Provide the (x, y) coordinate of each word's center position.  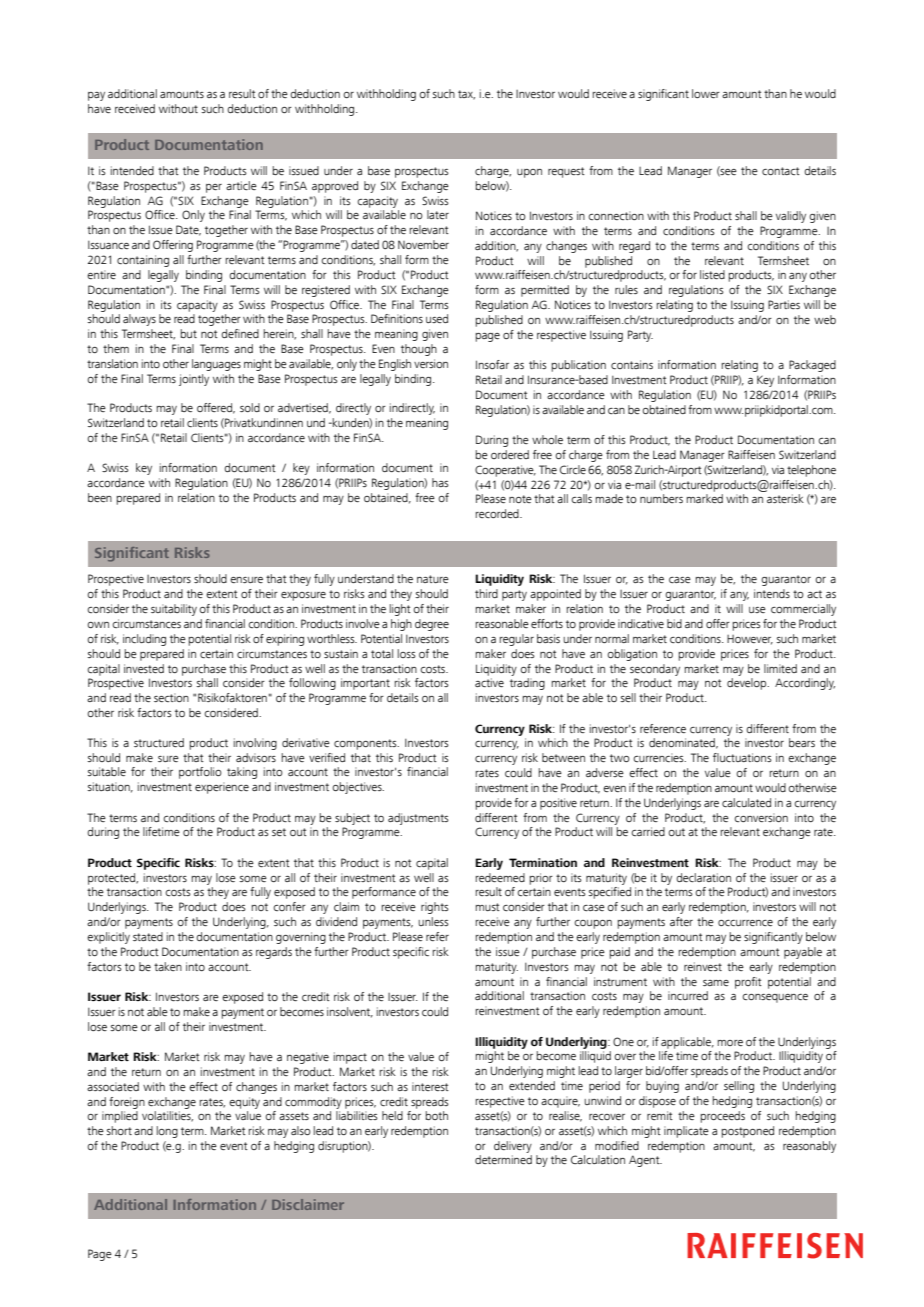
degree (432, 625)
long (167, 1132)
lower (706, 93)
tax (466, 95)
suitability (174, 610)
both (437, 1115)
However (750, 640)
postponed (747, 1132)
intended (132, 170)
